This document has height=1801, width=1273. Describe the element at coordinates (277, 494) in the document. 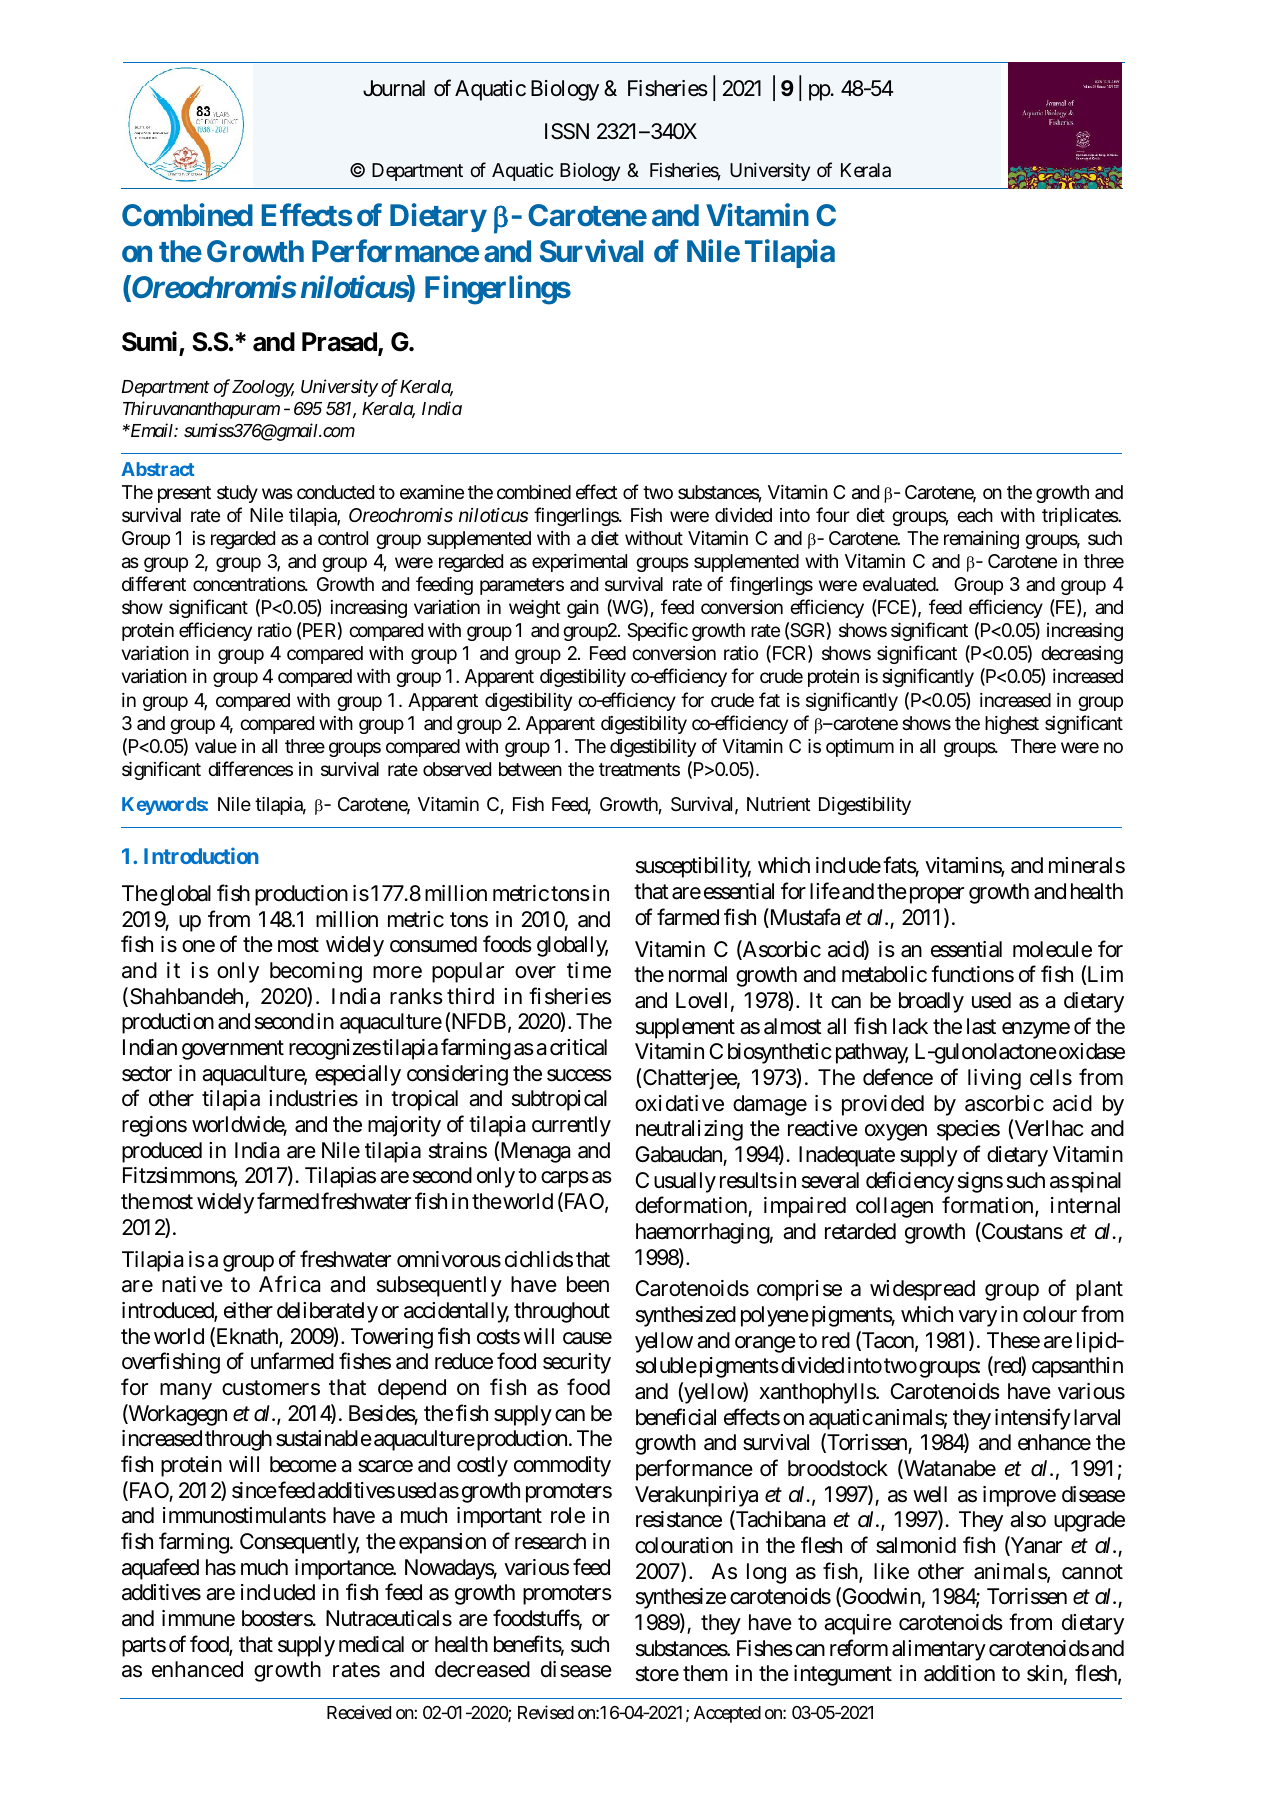

I see `was` at that location.
